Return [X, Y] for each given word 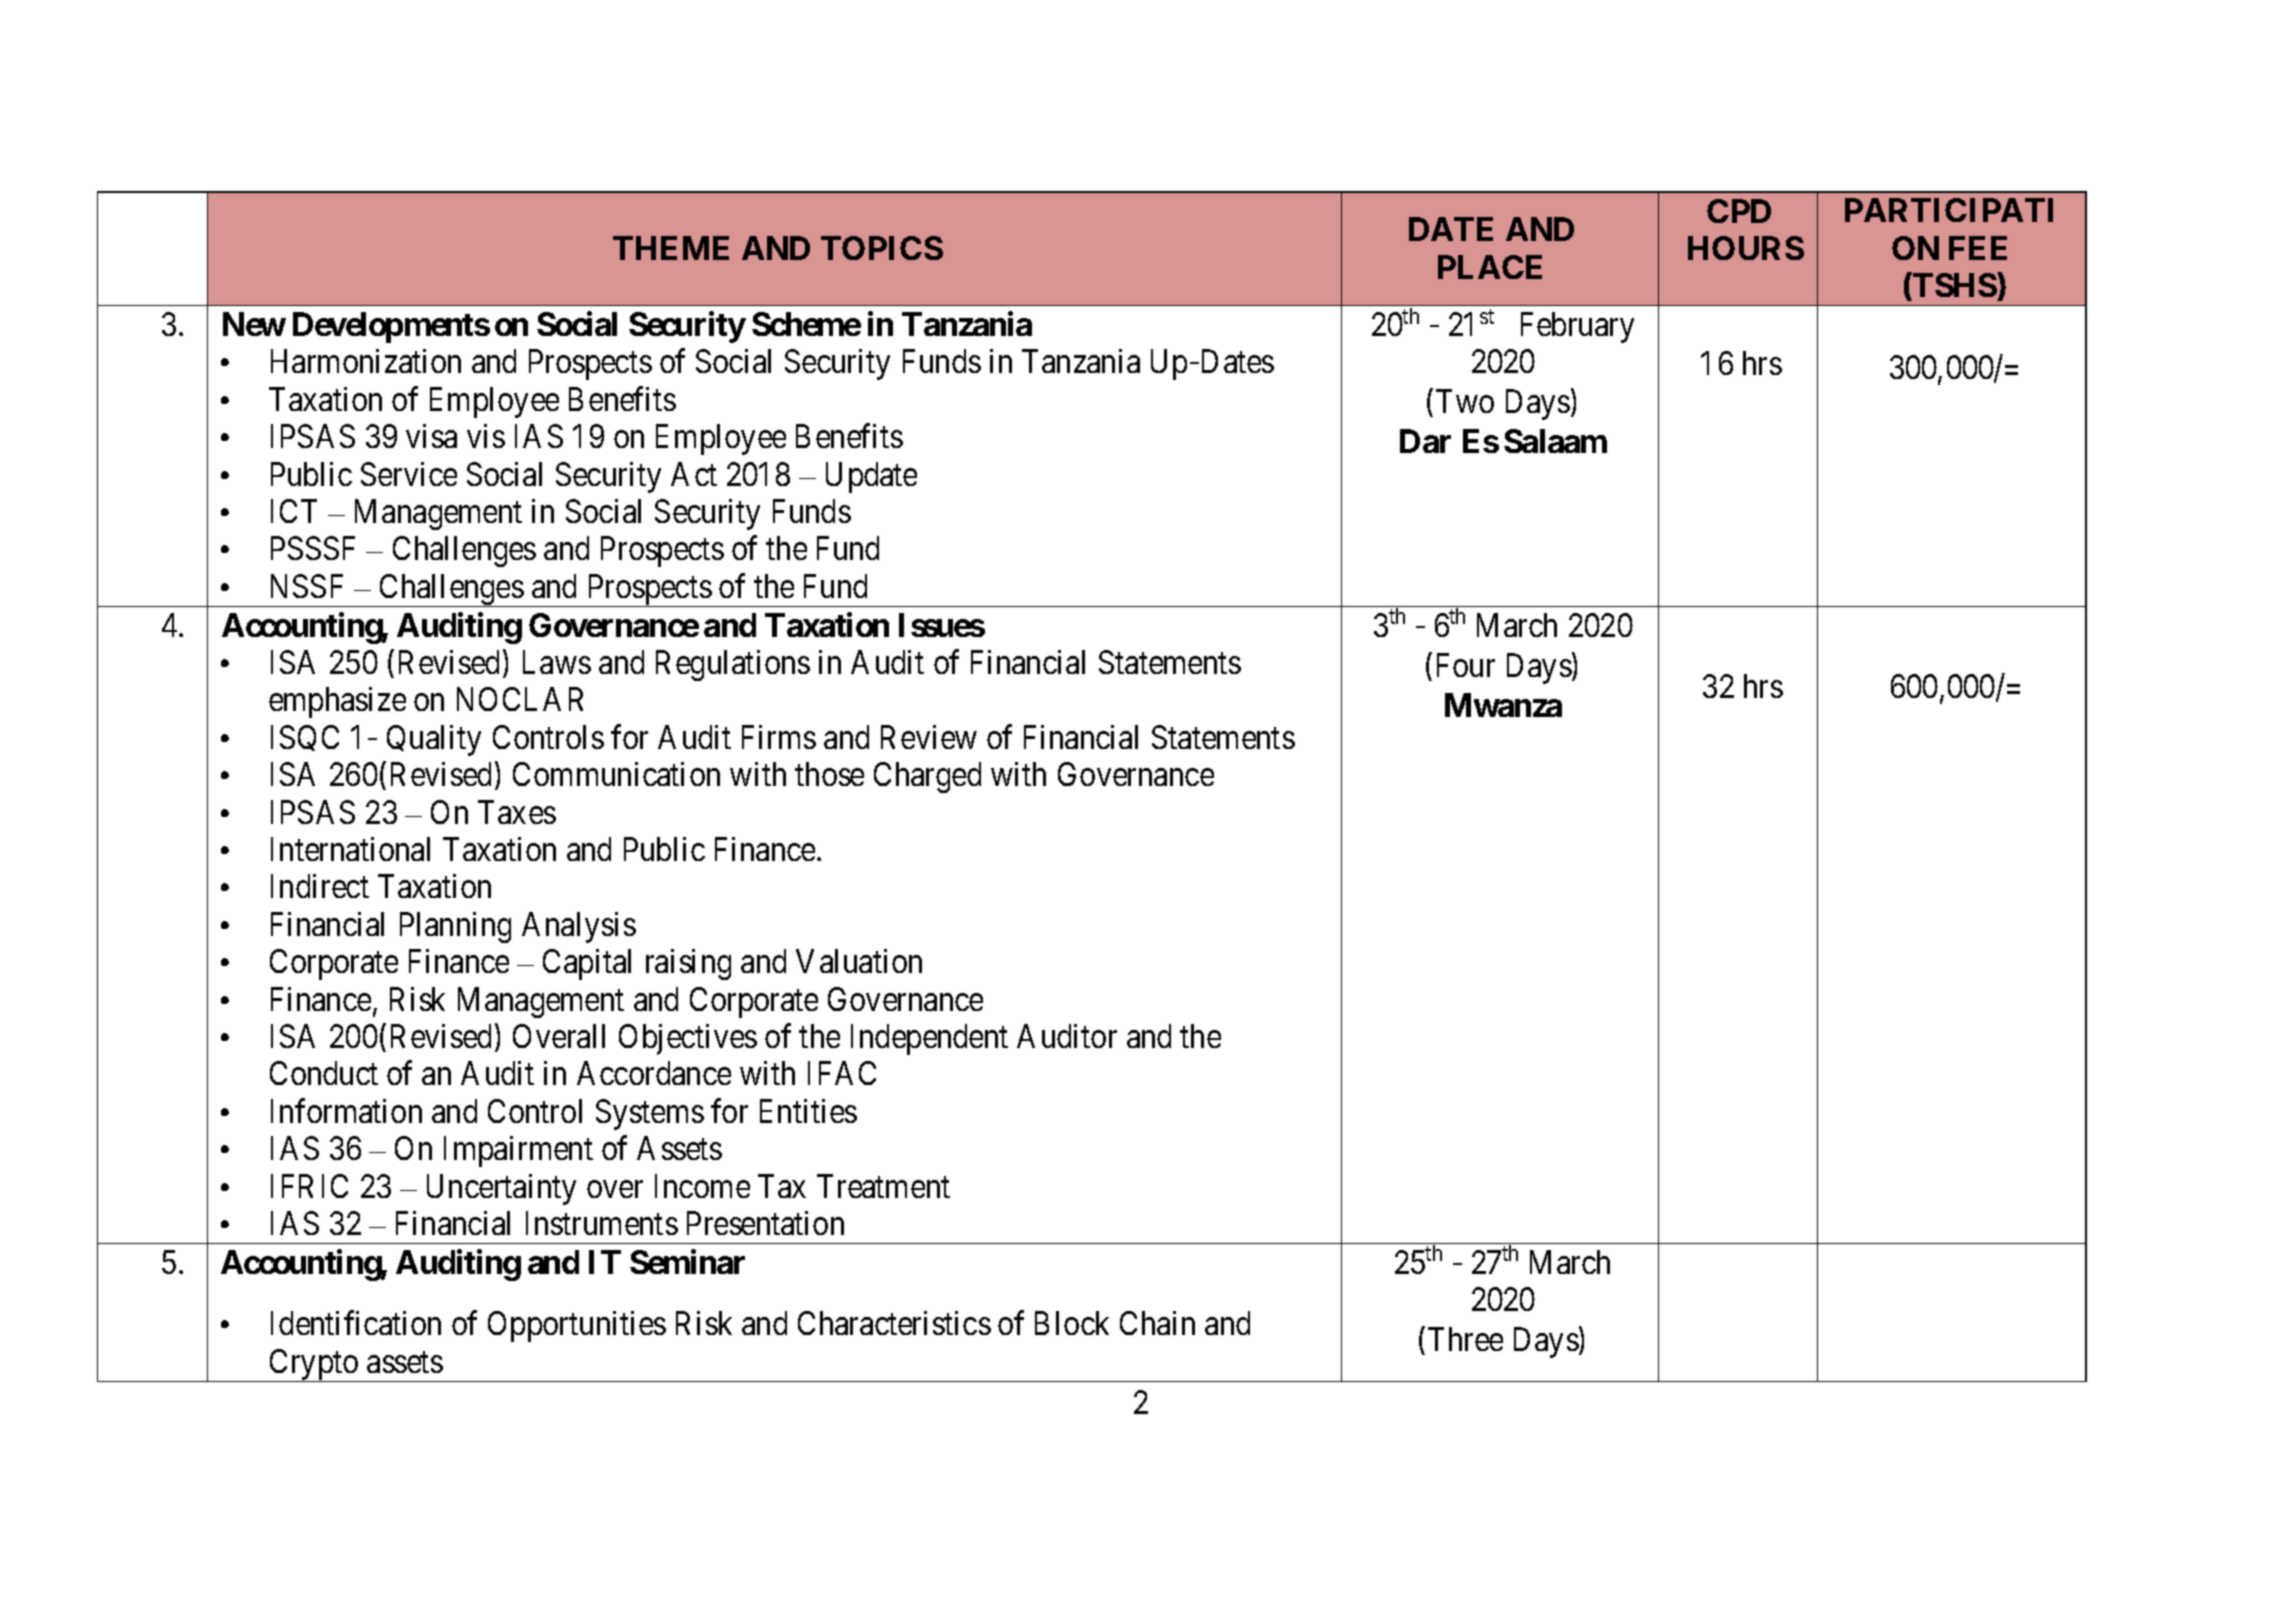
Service [409, 474]
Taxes [517, 812]
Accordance [654, 1073]
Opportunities [577, 1326]
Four [1466, 665]
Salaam [1555, 441]
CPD [1739, 211]
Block [1072, 1323]
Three [1465, 1339]
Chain [1157, 1323]
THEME [671, 248]
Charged [927, 777]
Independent [929, 1039]
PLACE [1490, 267]
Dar [1425, 441]
